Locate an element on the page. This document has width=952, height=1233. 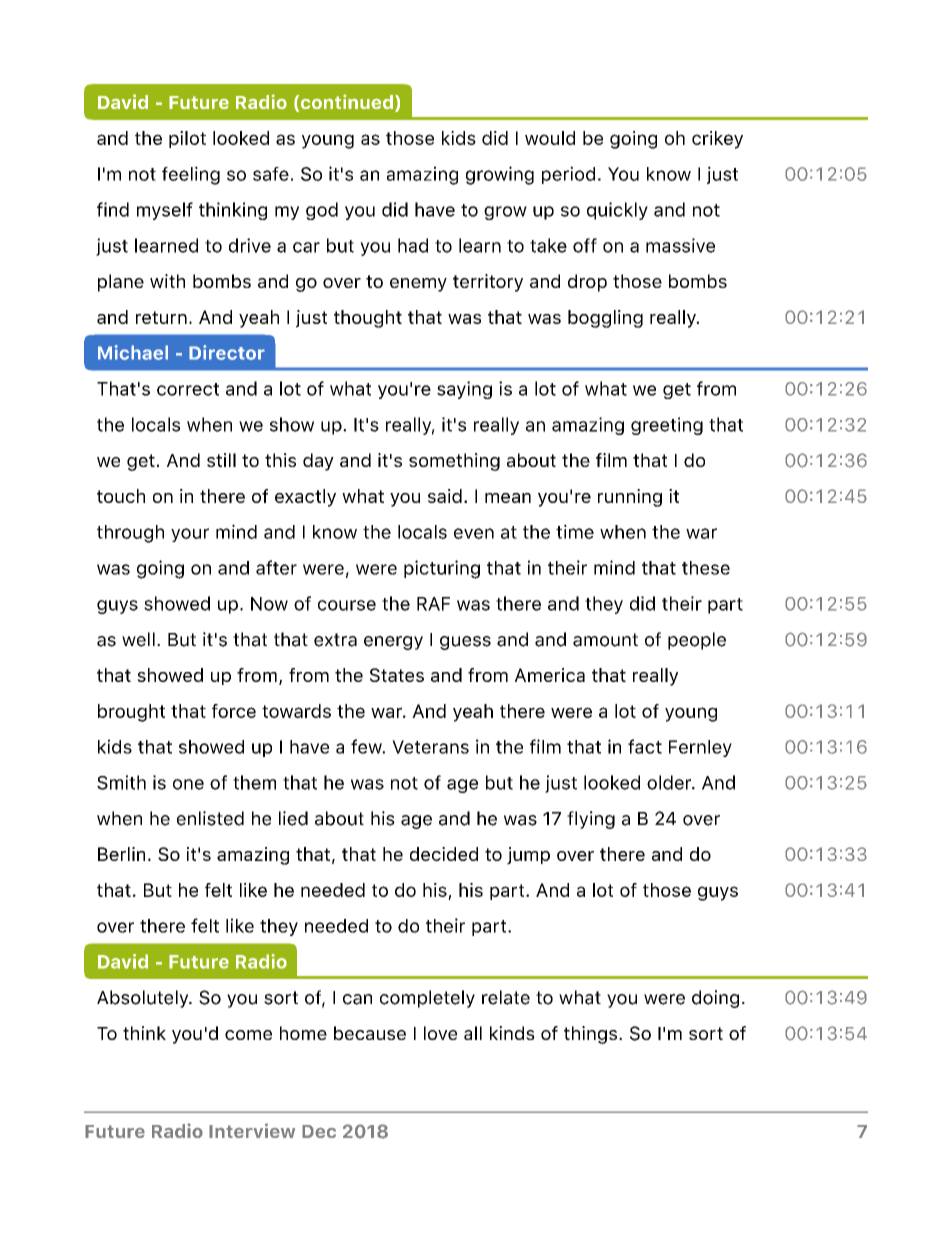
quickly is located at coordinates (617, 211).
